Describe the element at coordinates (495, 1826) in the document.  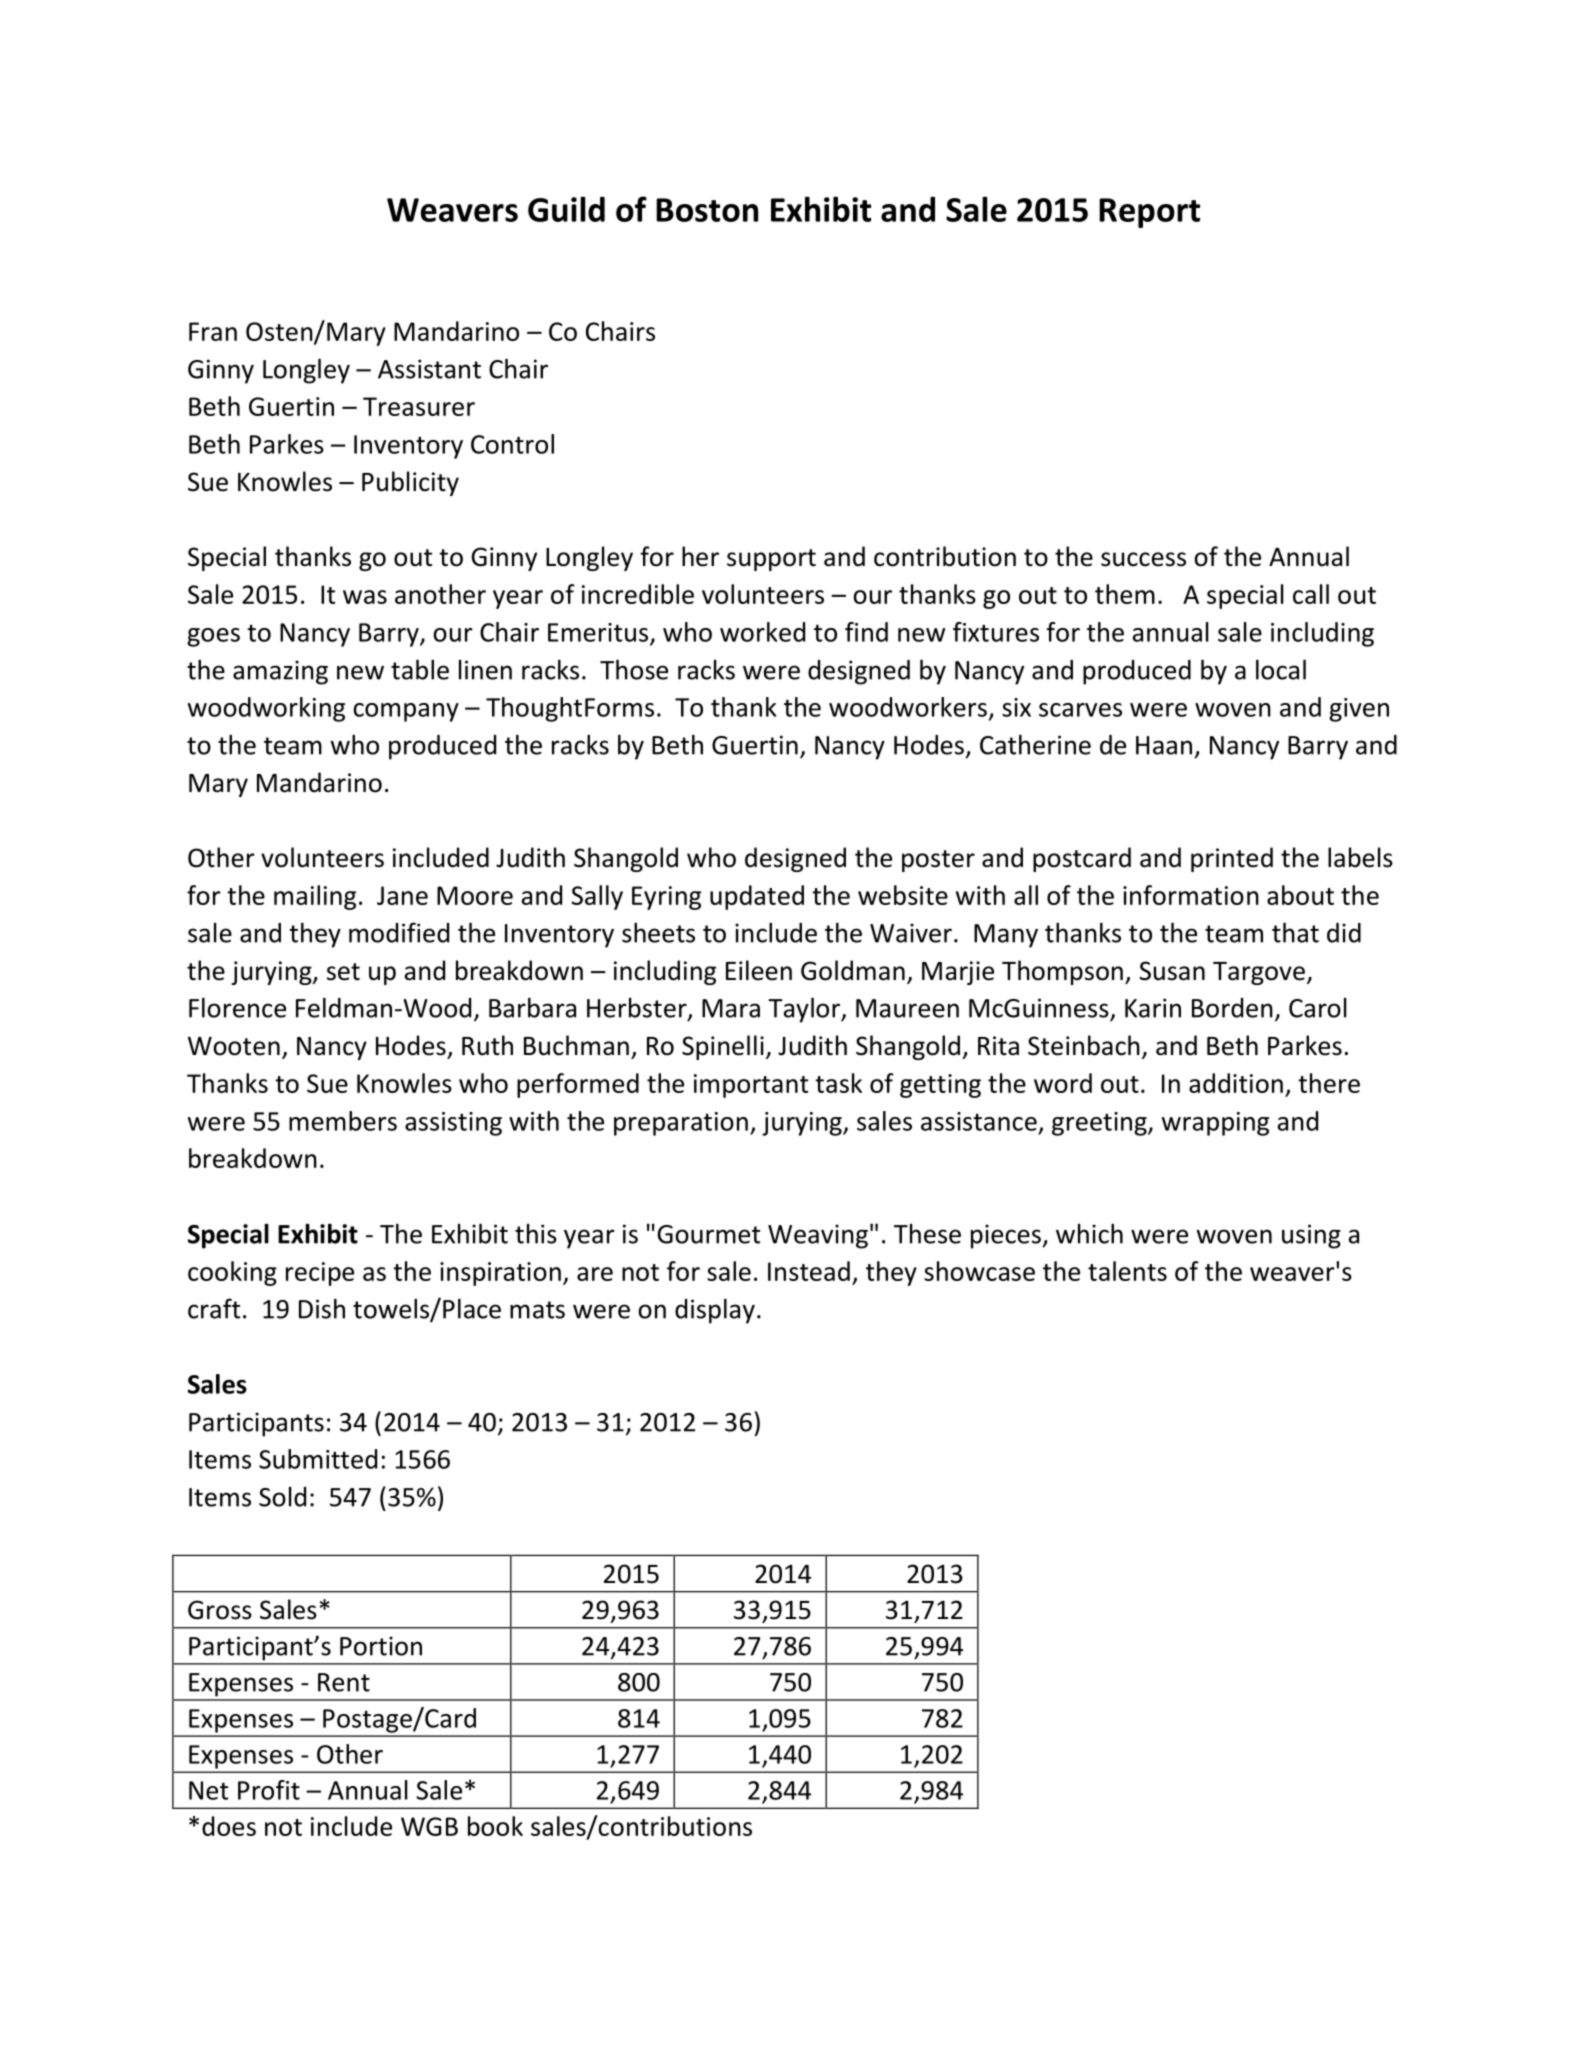
I see `book` at that location.
